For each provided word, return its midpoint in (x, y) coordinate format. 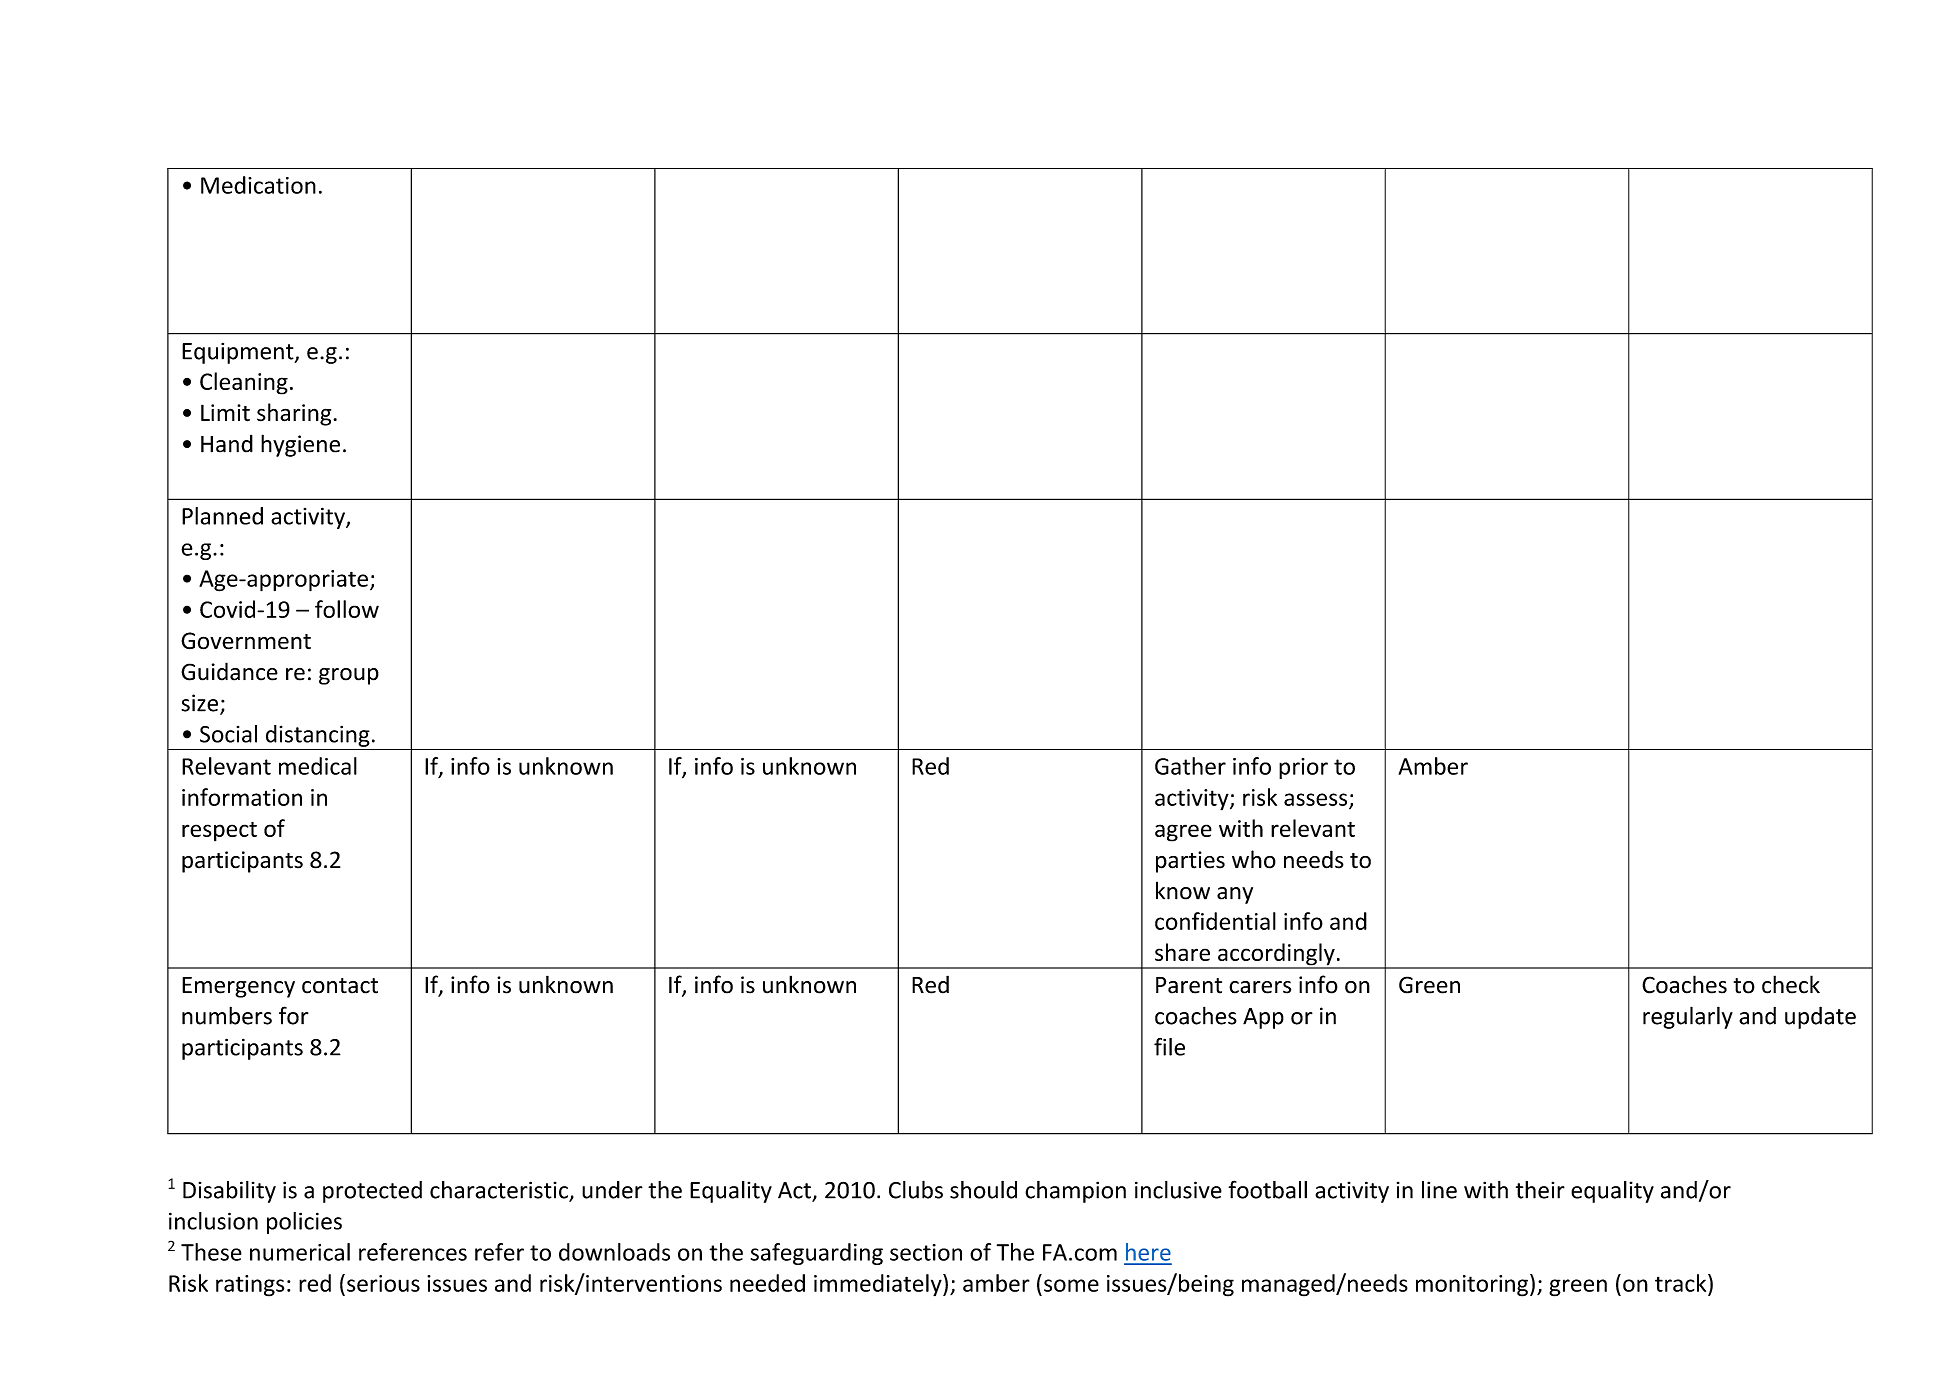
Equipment (239, 353)
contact (340, 986)
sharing (295, 414)
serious (383, 1283)
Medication (258, 185)
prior (1303, 768)
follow (347, 609)
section (926, 1252)
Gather (1190, 766)
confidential (1215, 921)
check (1791, 984)
